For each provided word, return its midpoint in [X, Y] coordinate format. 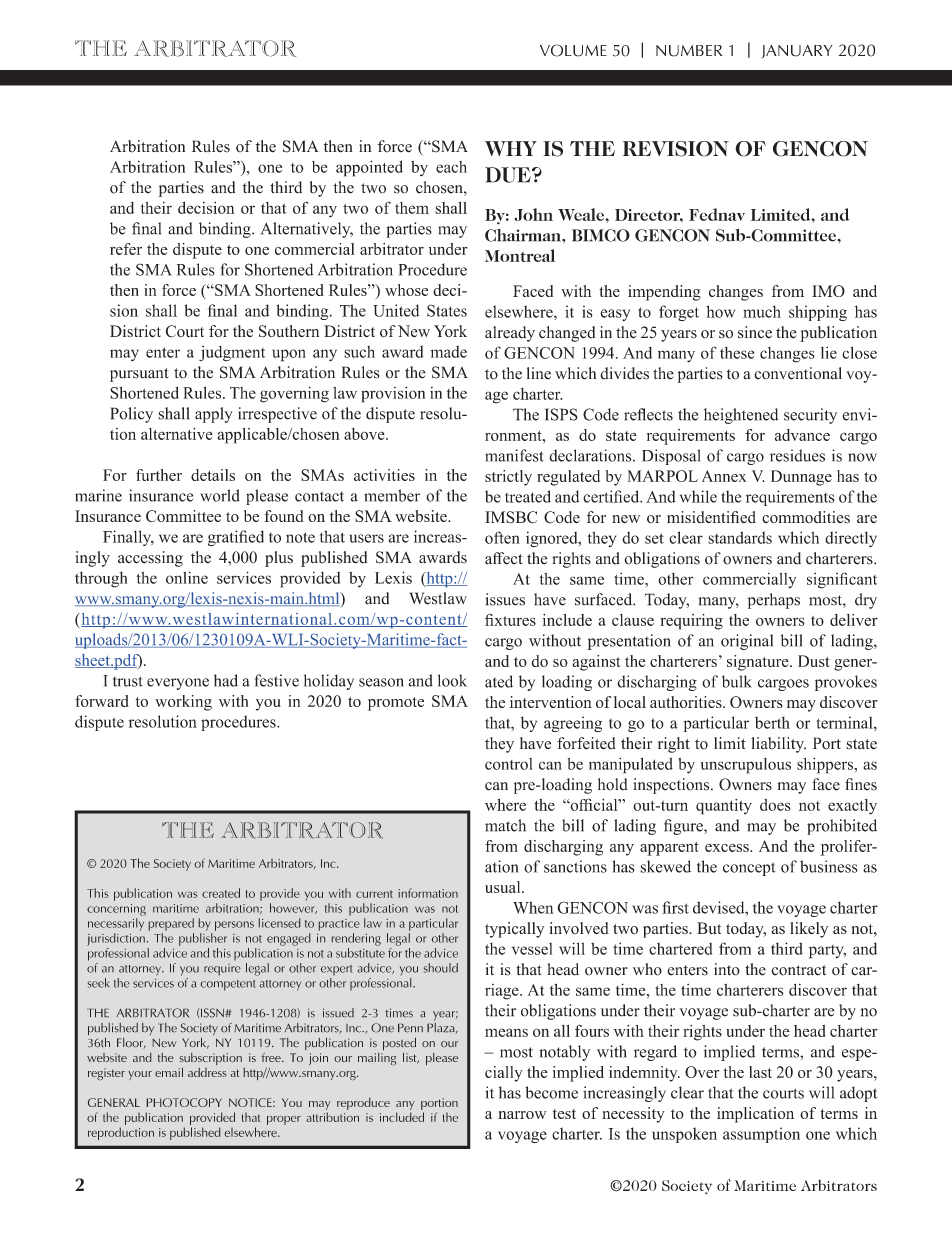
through [101, 580]
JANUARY [797, 51]
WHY [511, 148]
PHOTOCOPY [184, 1102]
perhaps [774, 601]
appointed [369, 168]
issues [505, 599]
